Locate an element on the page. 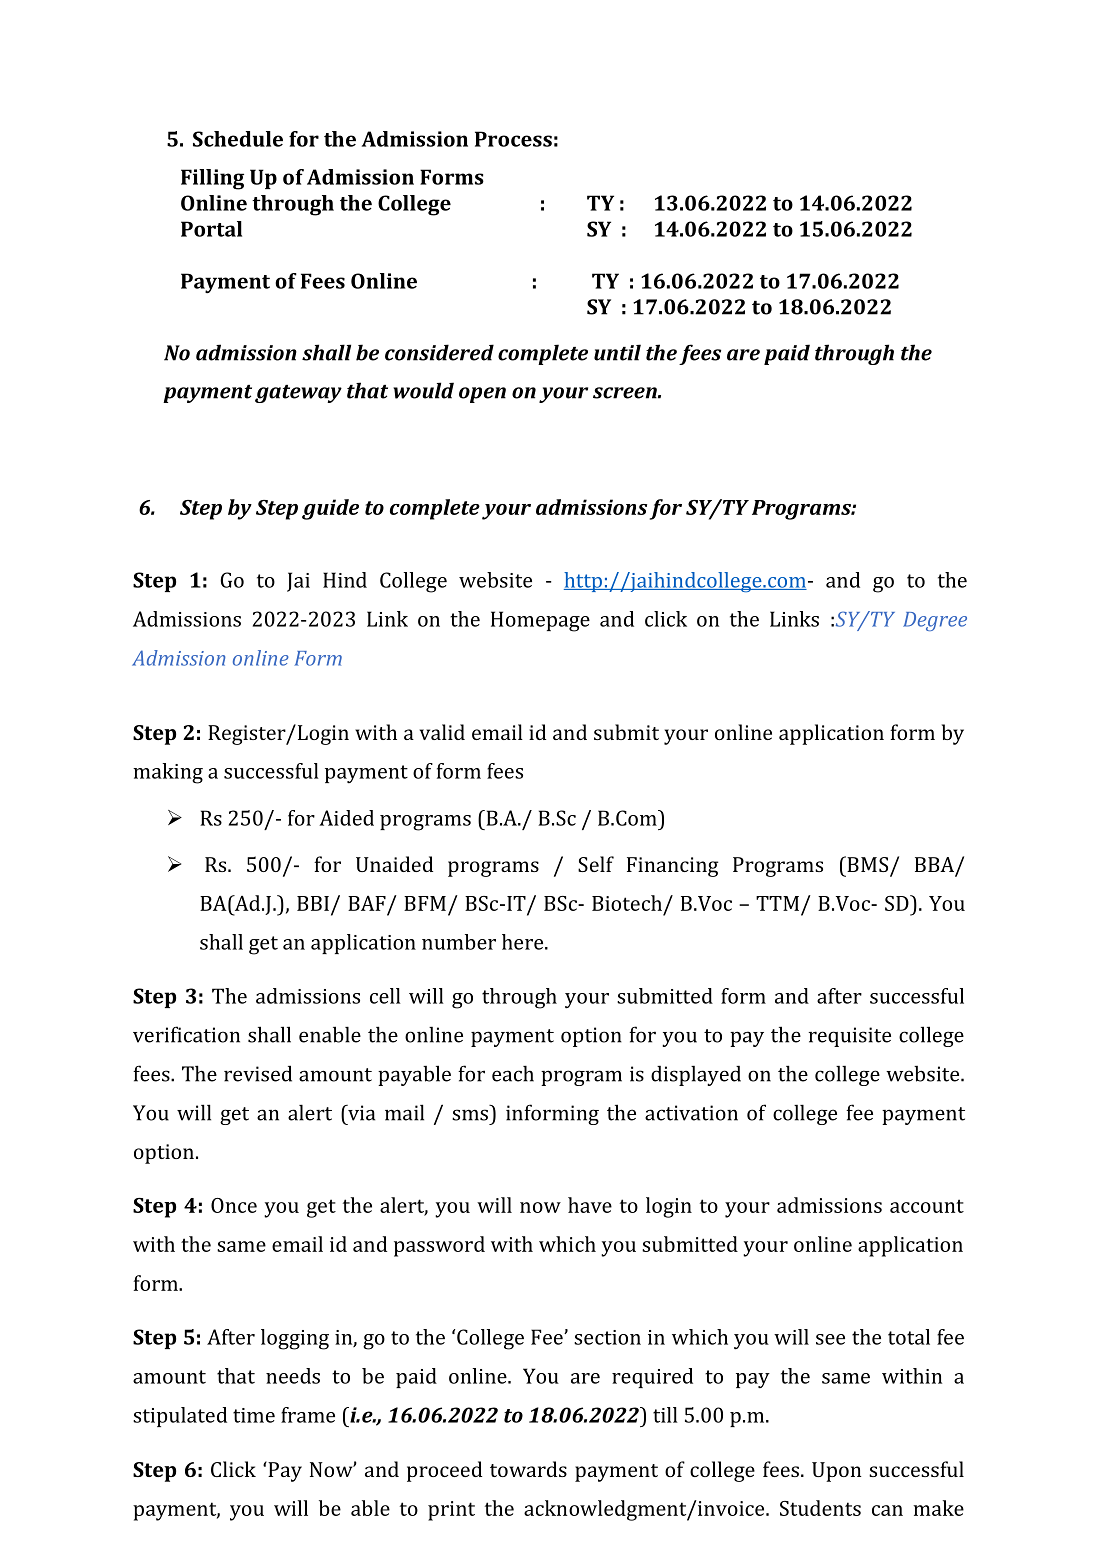 This document has height=1553, width=1098. time is located at coordinates (254, 1415).
